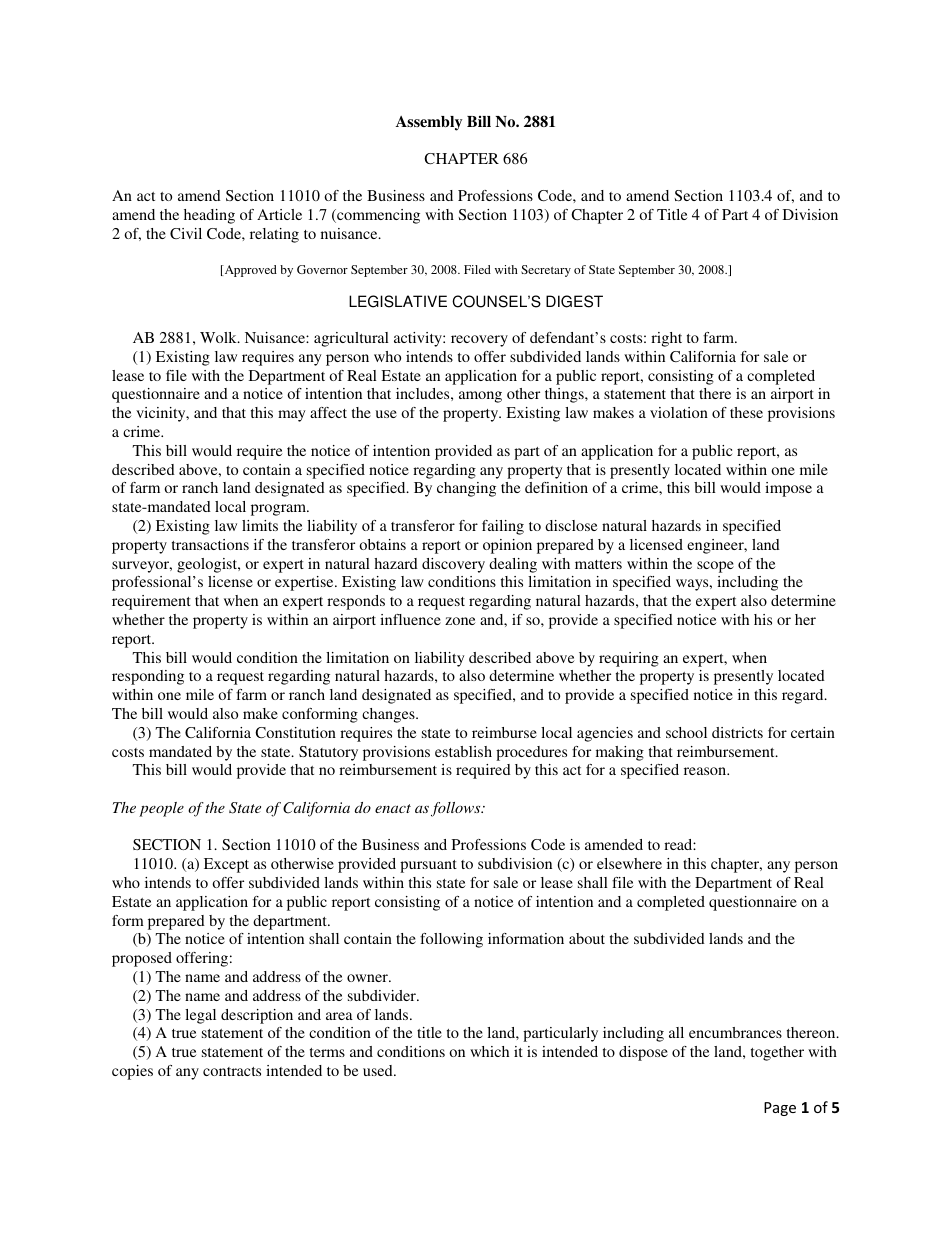  Describe the element at coordinates (161, 809) in the screenshot. I see `people` at that location.
